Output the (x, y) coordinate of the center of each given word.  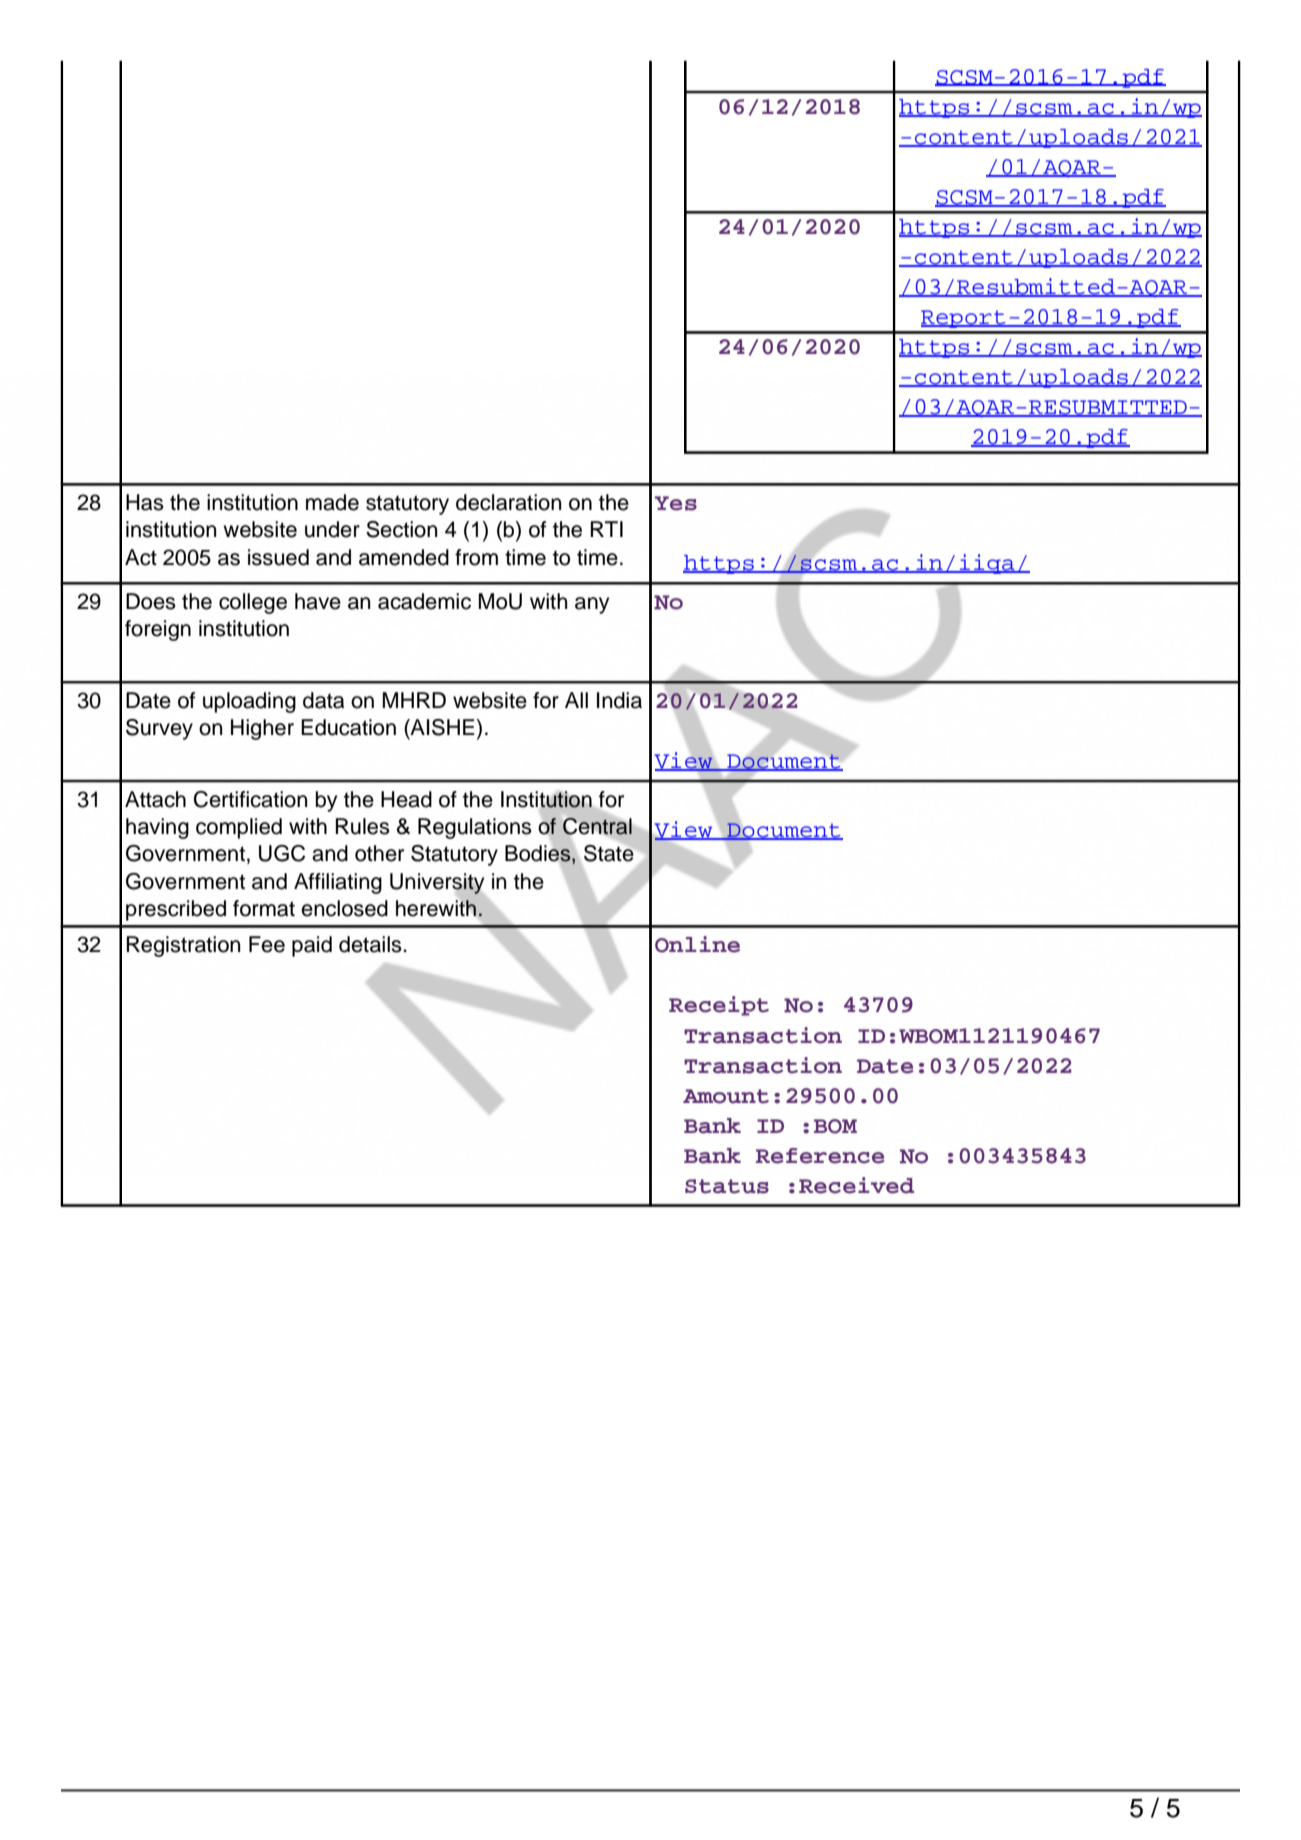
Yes (676, 503)
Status (727, 1186)
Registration (183, 946)
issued (278, 557)
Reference (820, 1156)
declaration (508, 502)
